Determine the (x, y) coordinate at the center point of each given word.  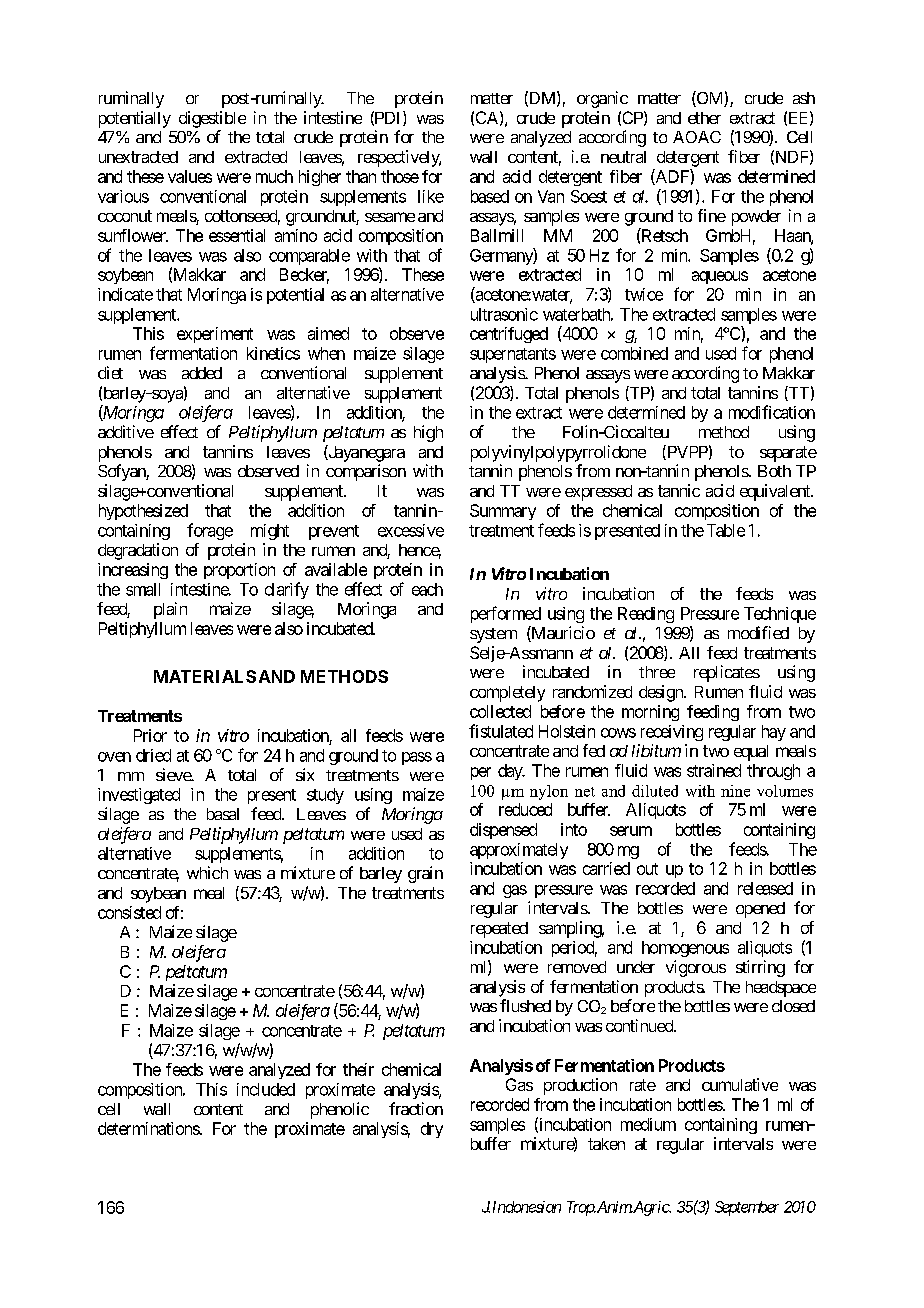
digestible (212, 119)
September (747, 1208)
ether (704, 118)
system (493, 635)
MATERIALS (205, 676)
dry (432, 1130)
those (400, 176)
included (266, 1089)
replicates (727, 673)
